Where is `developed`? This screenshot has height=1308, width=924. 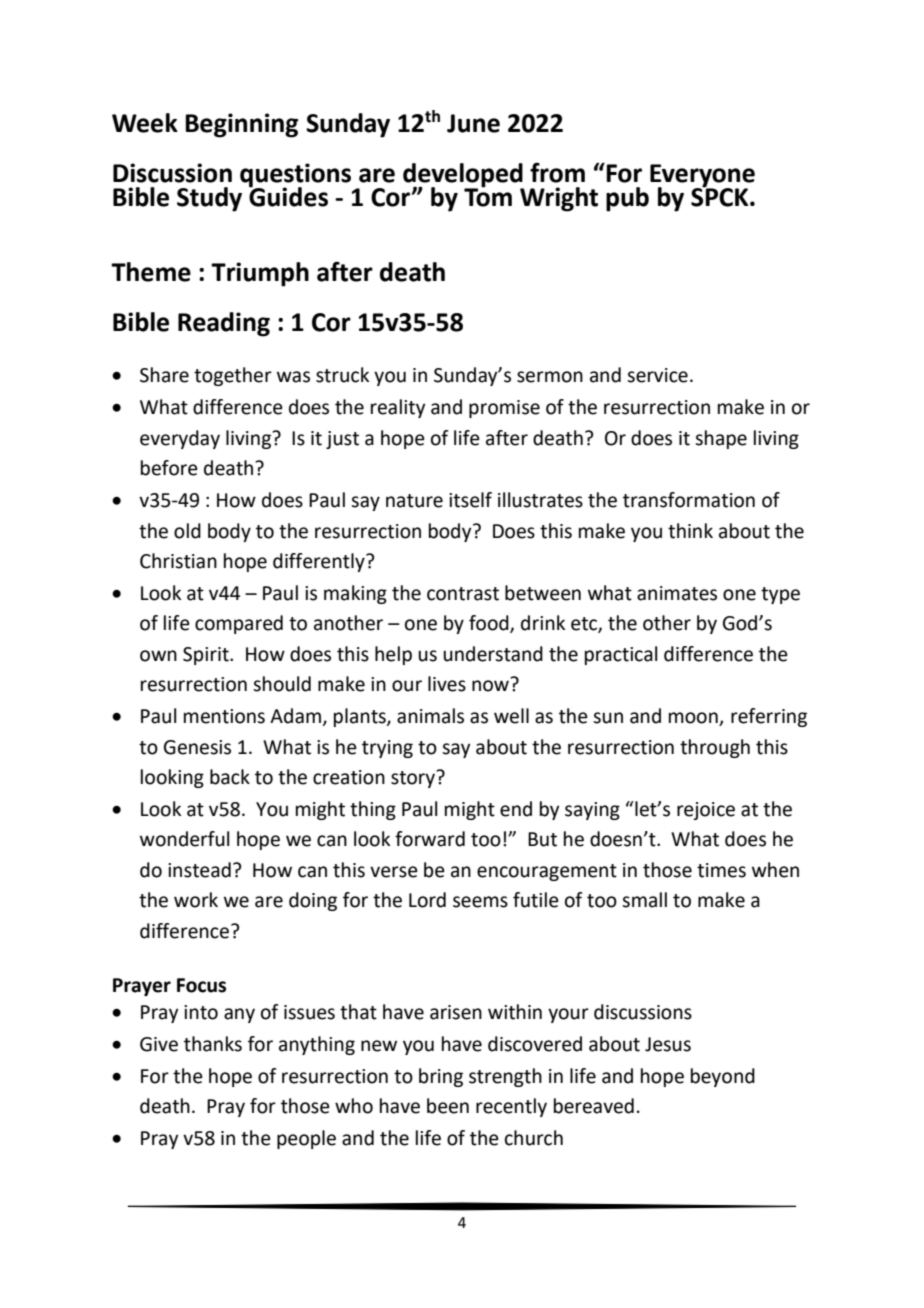 developed is located at coordinates (463, 176).
